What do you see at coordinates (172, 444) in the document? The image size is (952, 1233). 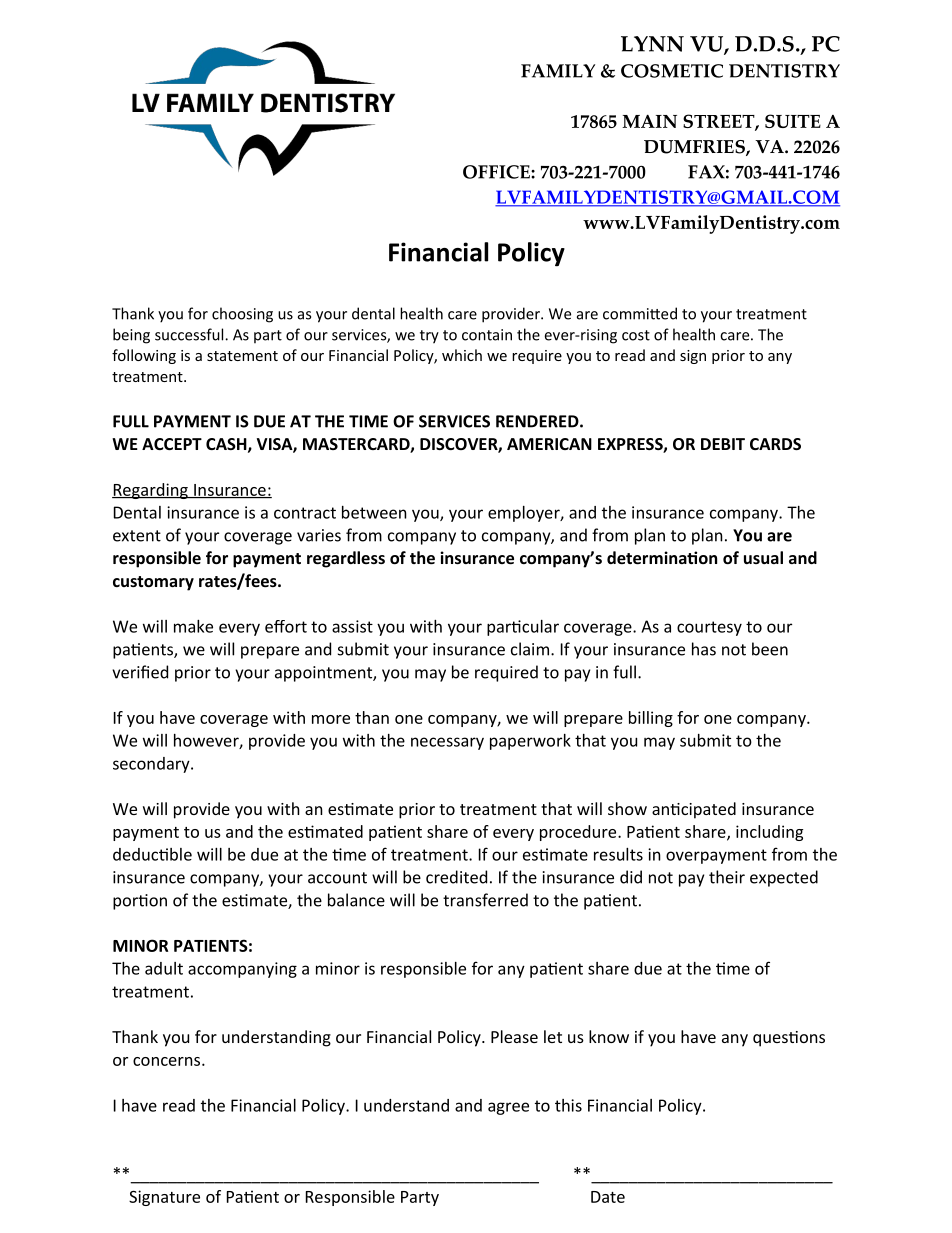 I see `ACCEPT` at bounding box center [172, 444].
